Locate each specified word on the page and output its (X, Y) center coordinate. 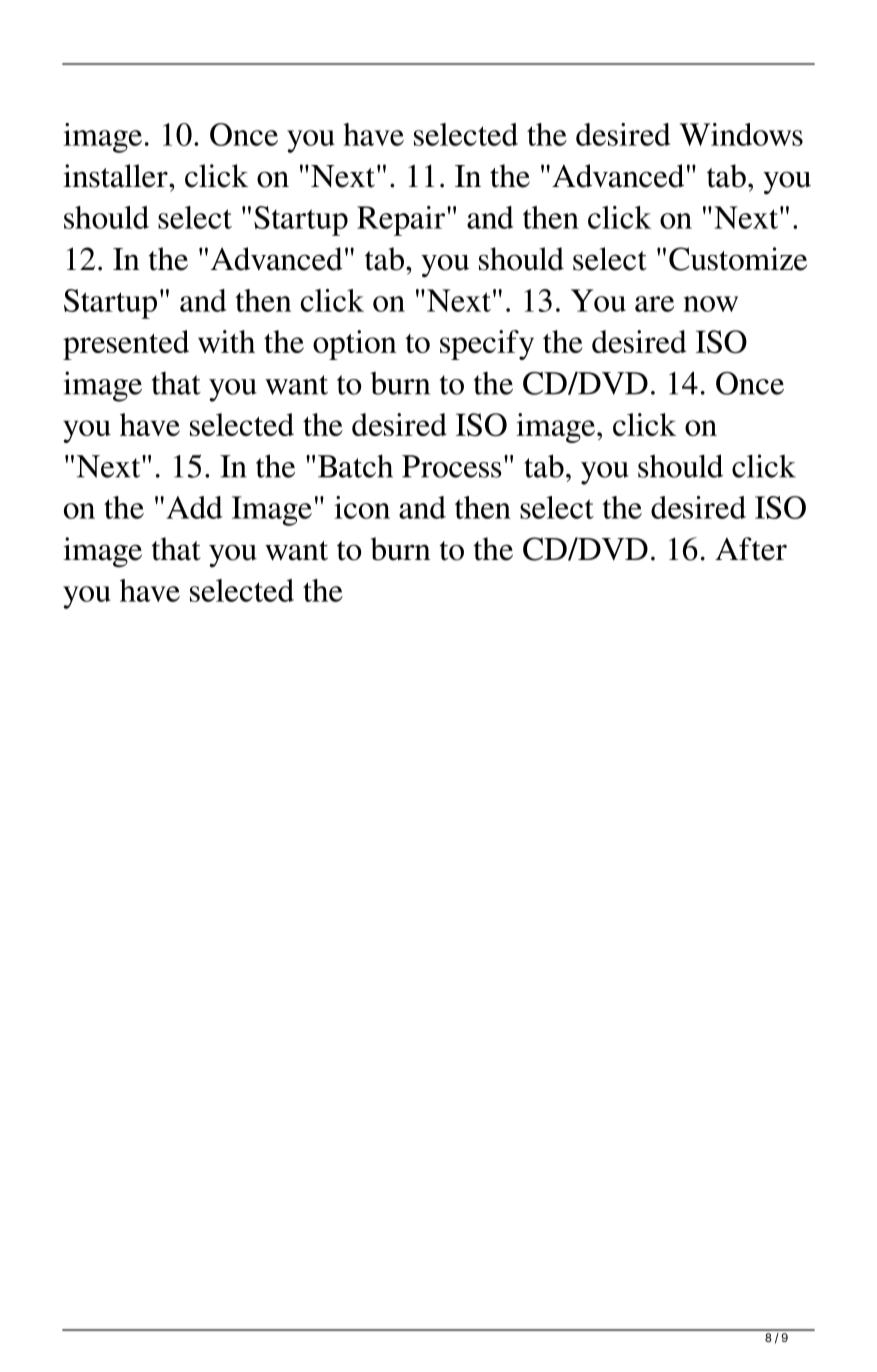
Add (194, 507)
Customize (738, 259)
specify (487, 345)
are (654, 304)
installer (116, 176)
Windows (741, 134)
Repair (401, 221)
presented (126, 345)
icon (362, 507)
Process (452, 466)
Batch (355, 466)
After (751, 549)
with (226, 341)
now (711, 304)
